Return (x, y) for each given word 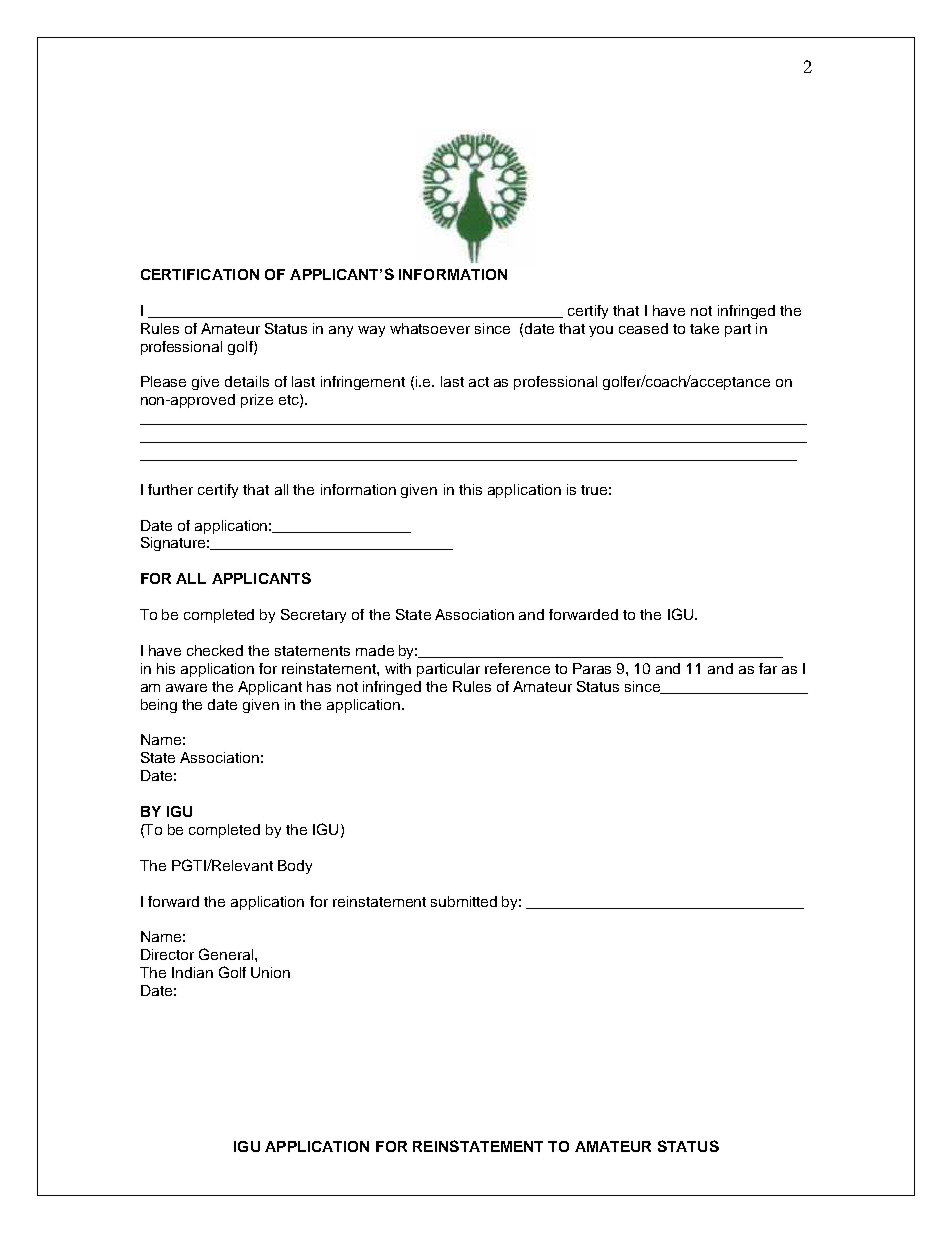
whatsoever (430, 328)
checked (215, 650)
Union (270, 972)
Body (295, 867)
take (704, 328)
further (170, 489)
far (768, 668)
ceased (643, 328)
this (470, 489)
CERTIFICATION (200, 274)
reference (517, 668)
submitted (464, 901)
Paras (592, 668)
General (227, 954)
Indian (192, 972)
